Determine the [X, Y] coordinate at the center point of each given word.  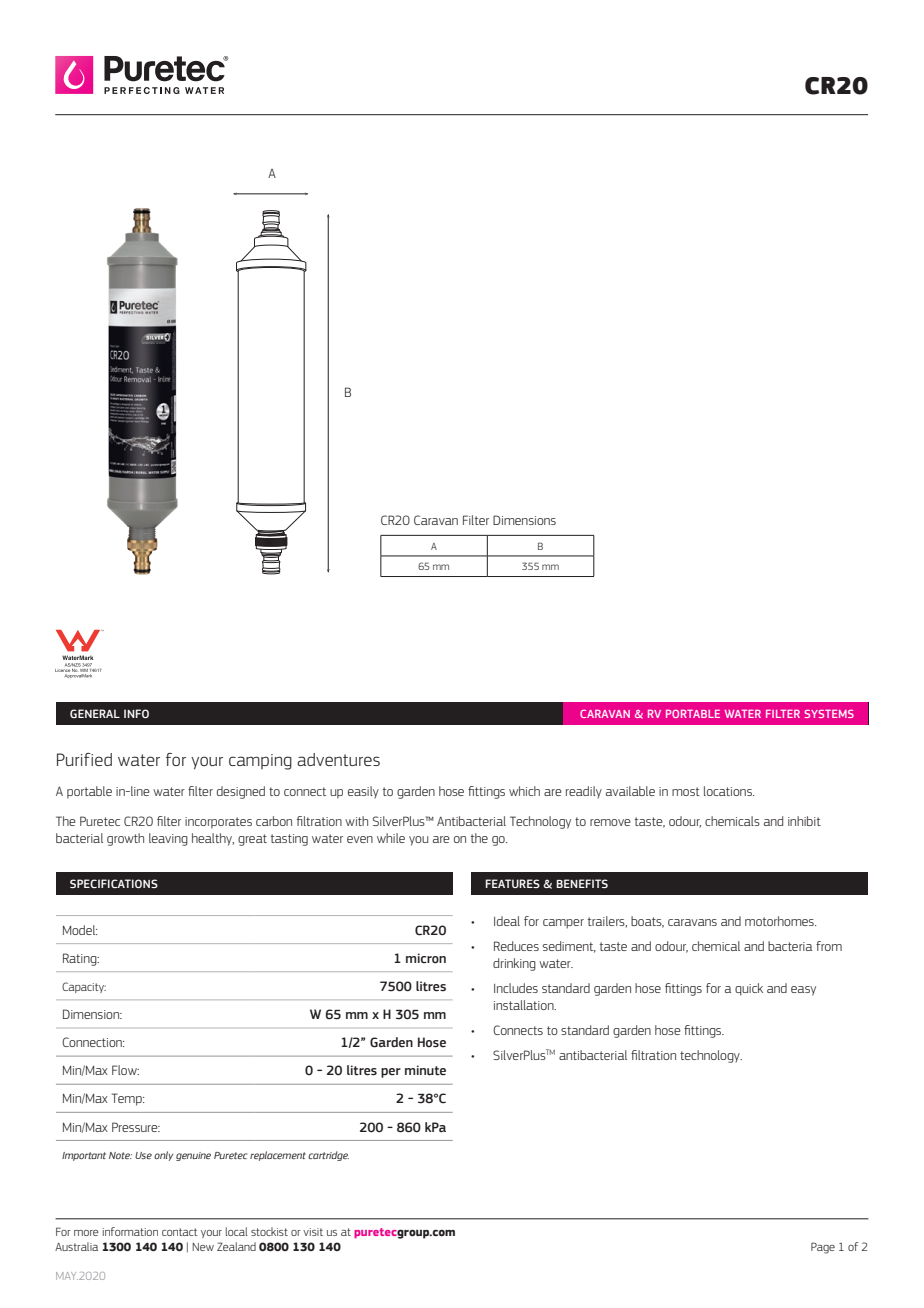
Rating [81, 959]
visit [313, 1232]
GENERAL [95, 713]
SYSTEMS [829, 714]
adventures [338, 759]
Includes [516, 988]
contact [180, 1232]
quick [749, 989]
